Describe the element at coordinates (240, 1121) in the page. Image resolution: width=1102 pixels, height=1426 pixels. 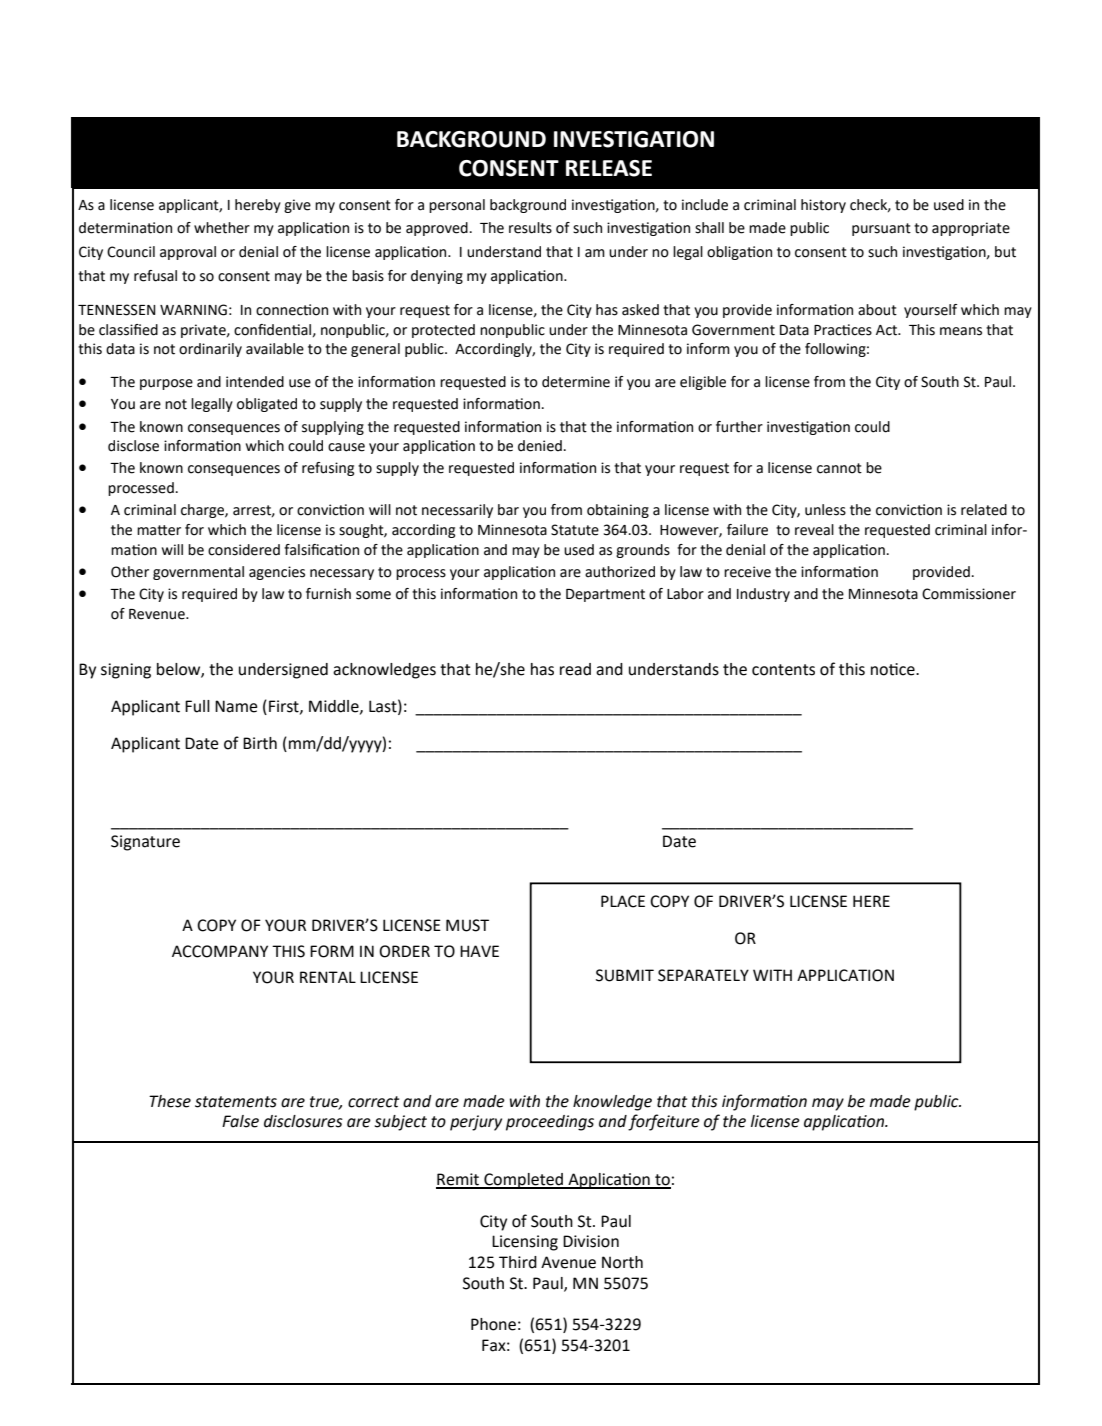
I see `False` at that location.
